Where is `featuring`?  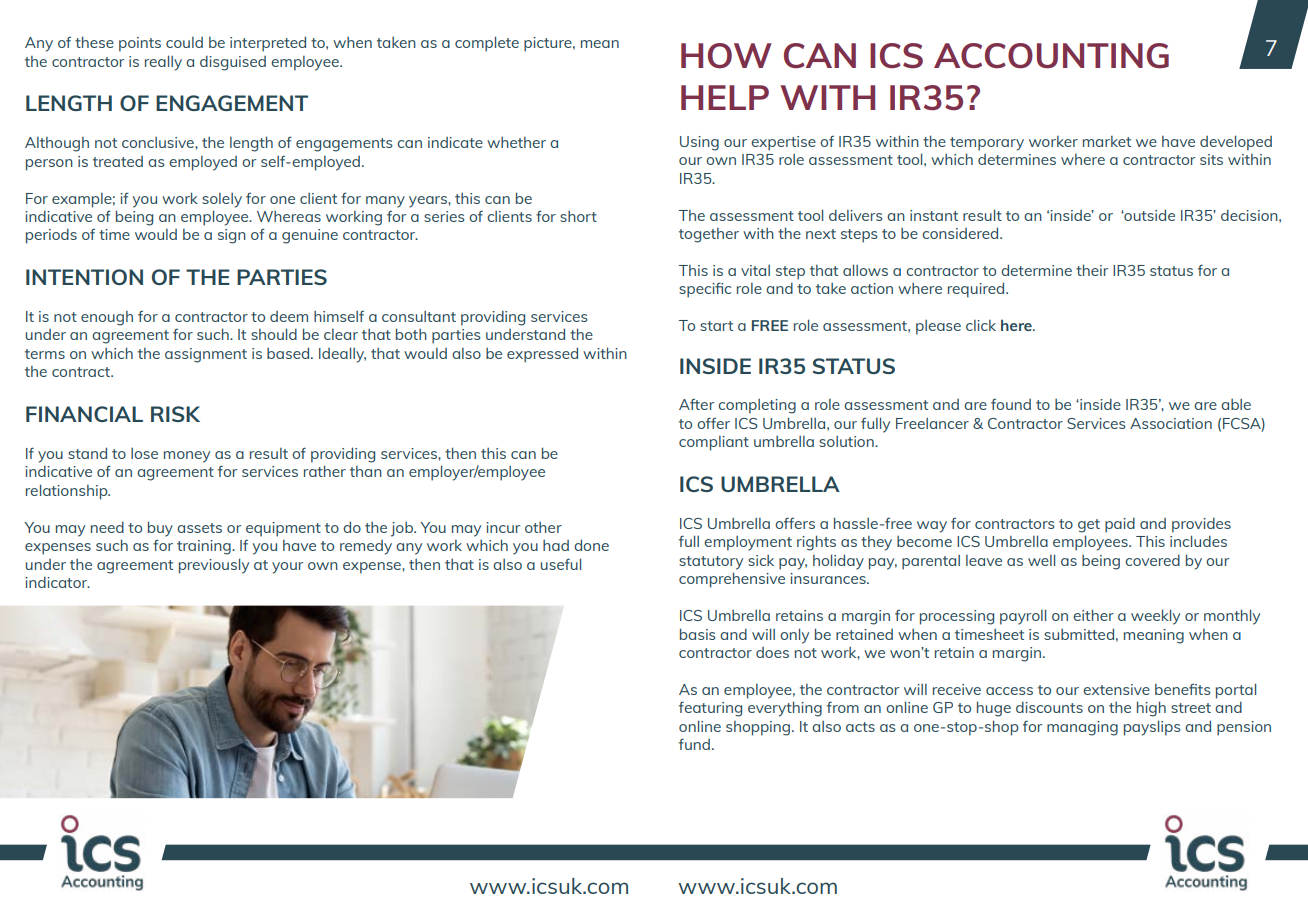
featuring is located at coordinates (710, 709).
